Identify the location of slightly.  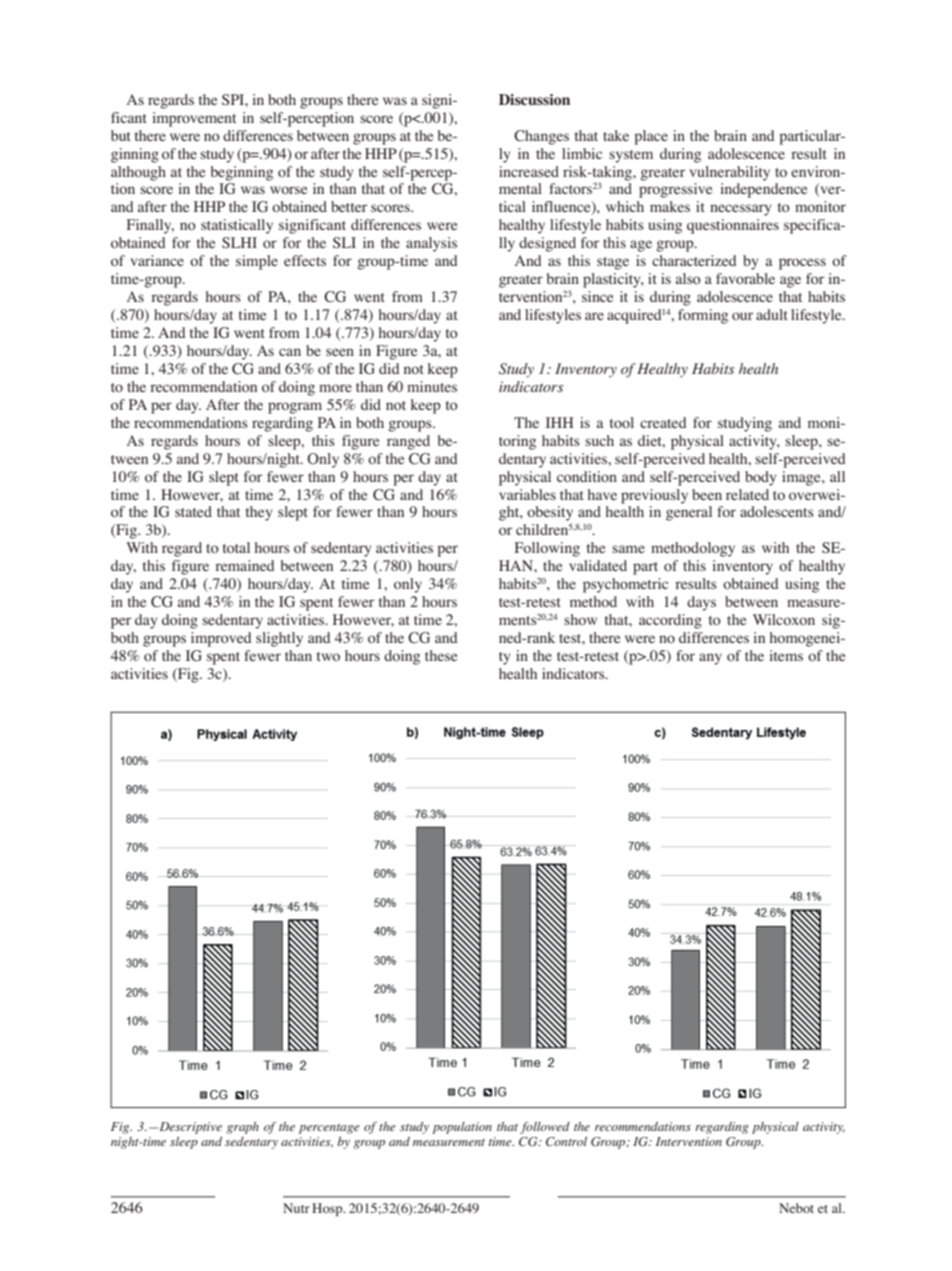
(279, 639).
